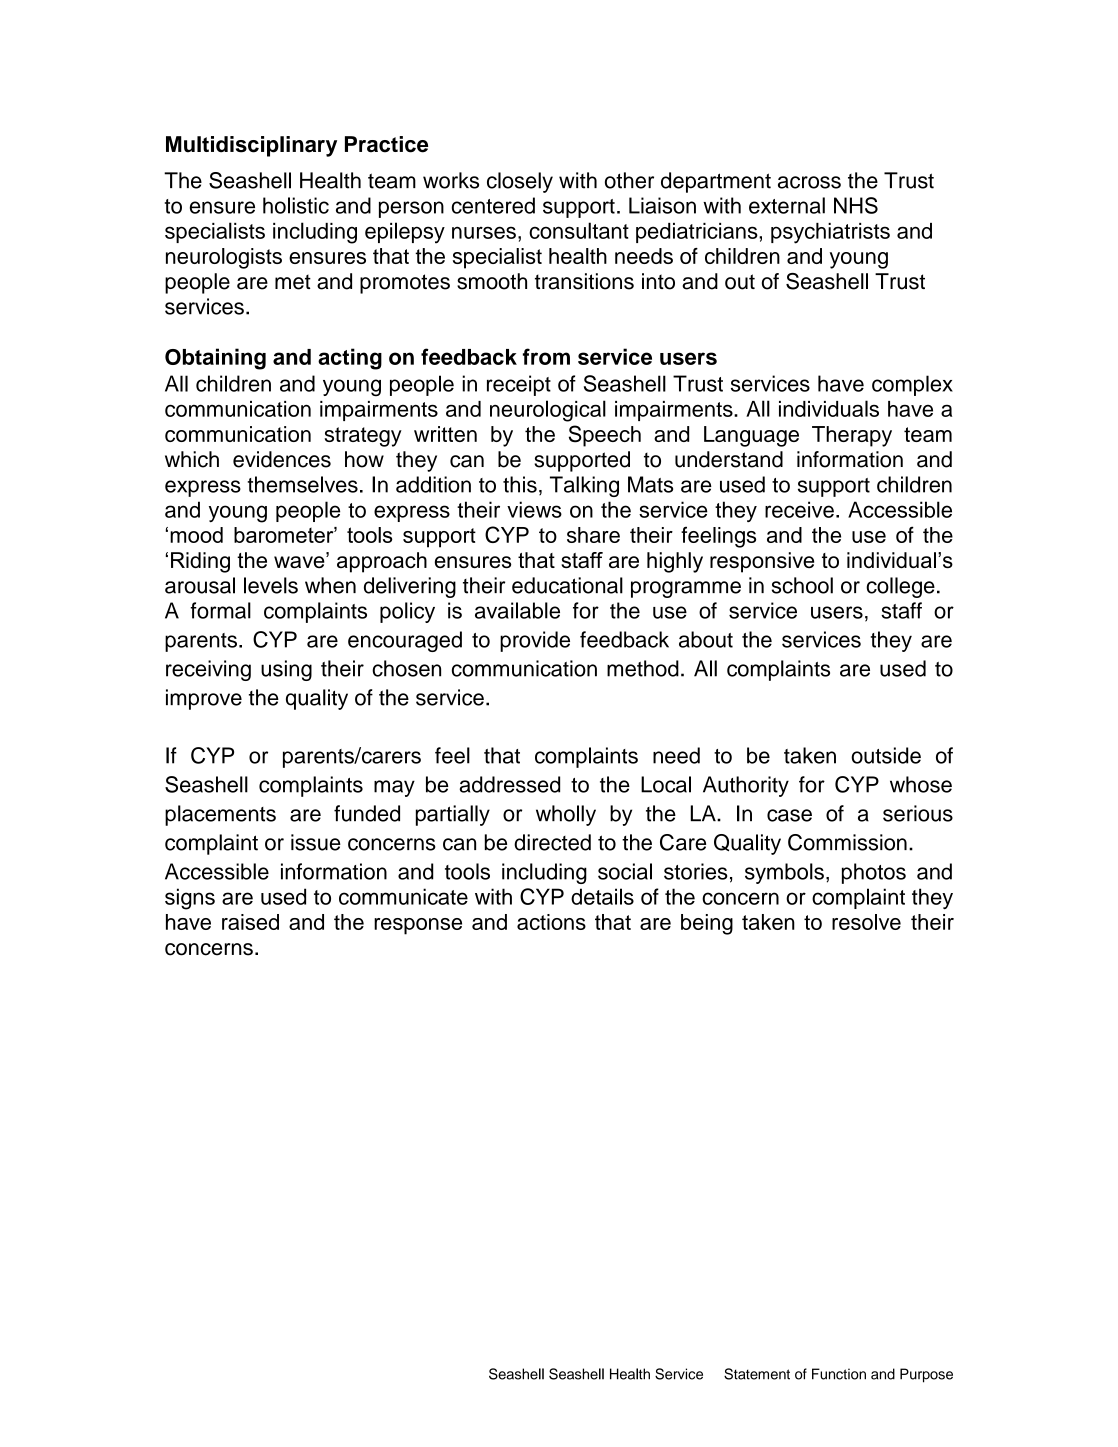 The image size is (1118, 1447). Describe the element at coordinates (757, 1374) in the screenshot. I see `Statement` at that location.
